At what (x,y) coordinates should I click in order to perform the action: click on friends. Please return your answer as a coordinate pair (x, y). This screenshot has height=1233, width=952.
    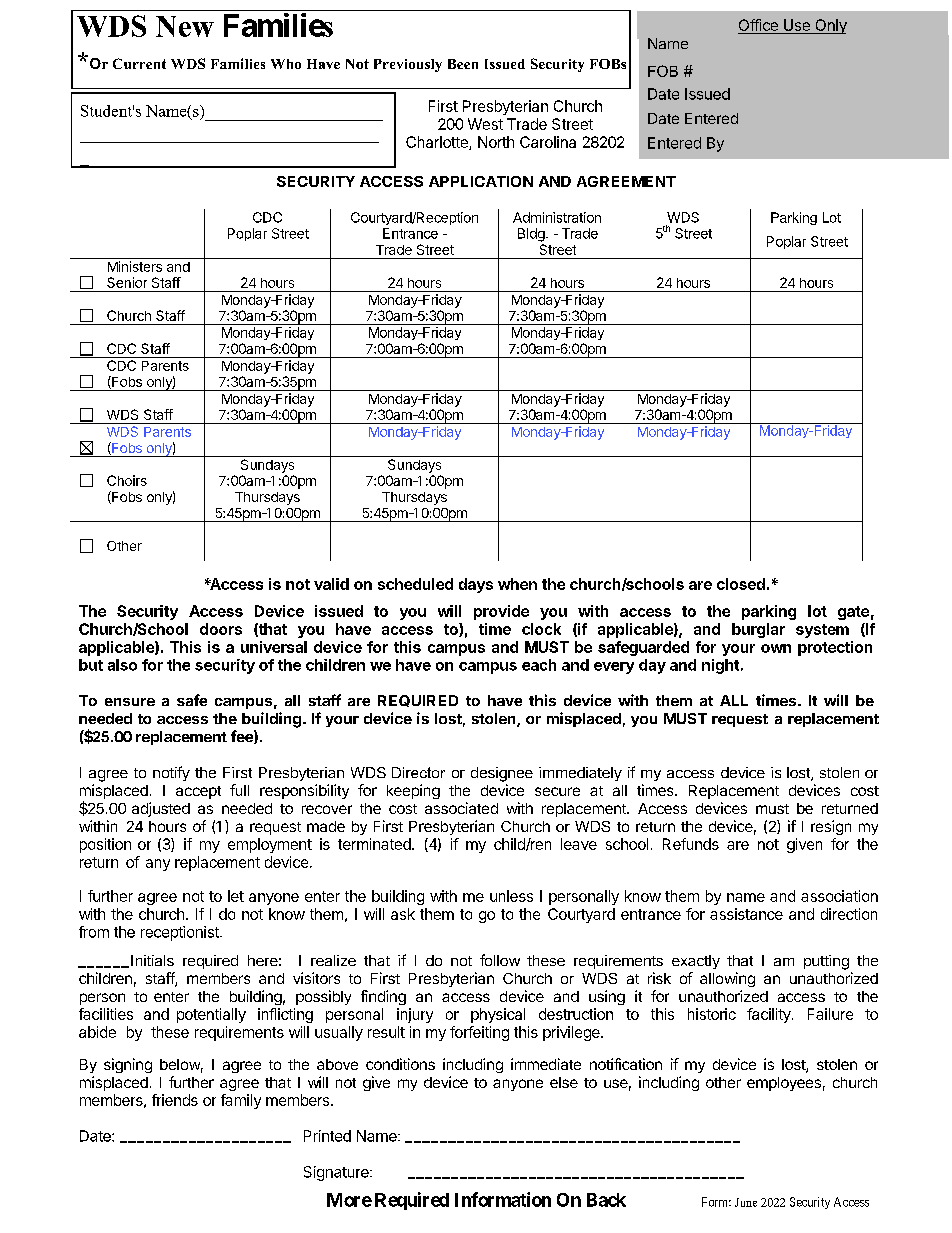
    Looking at the image, I should click on (175, 1100).
